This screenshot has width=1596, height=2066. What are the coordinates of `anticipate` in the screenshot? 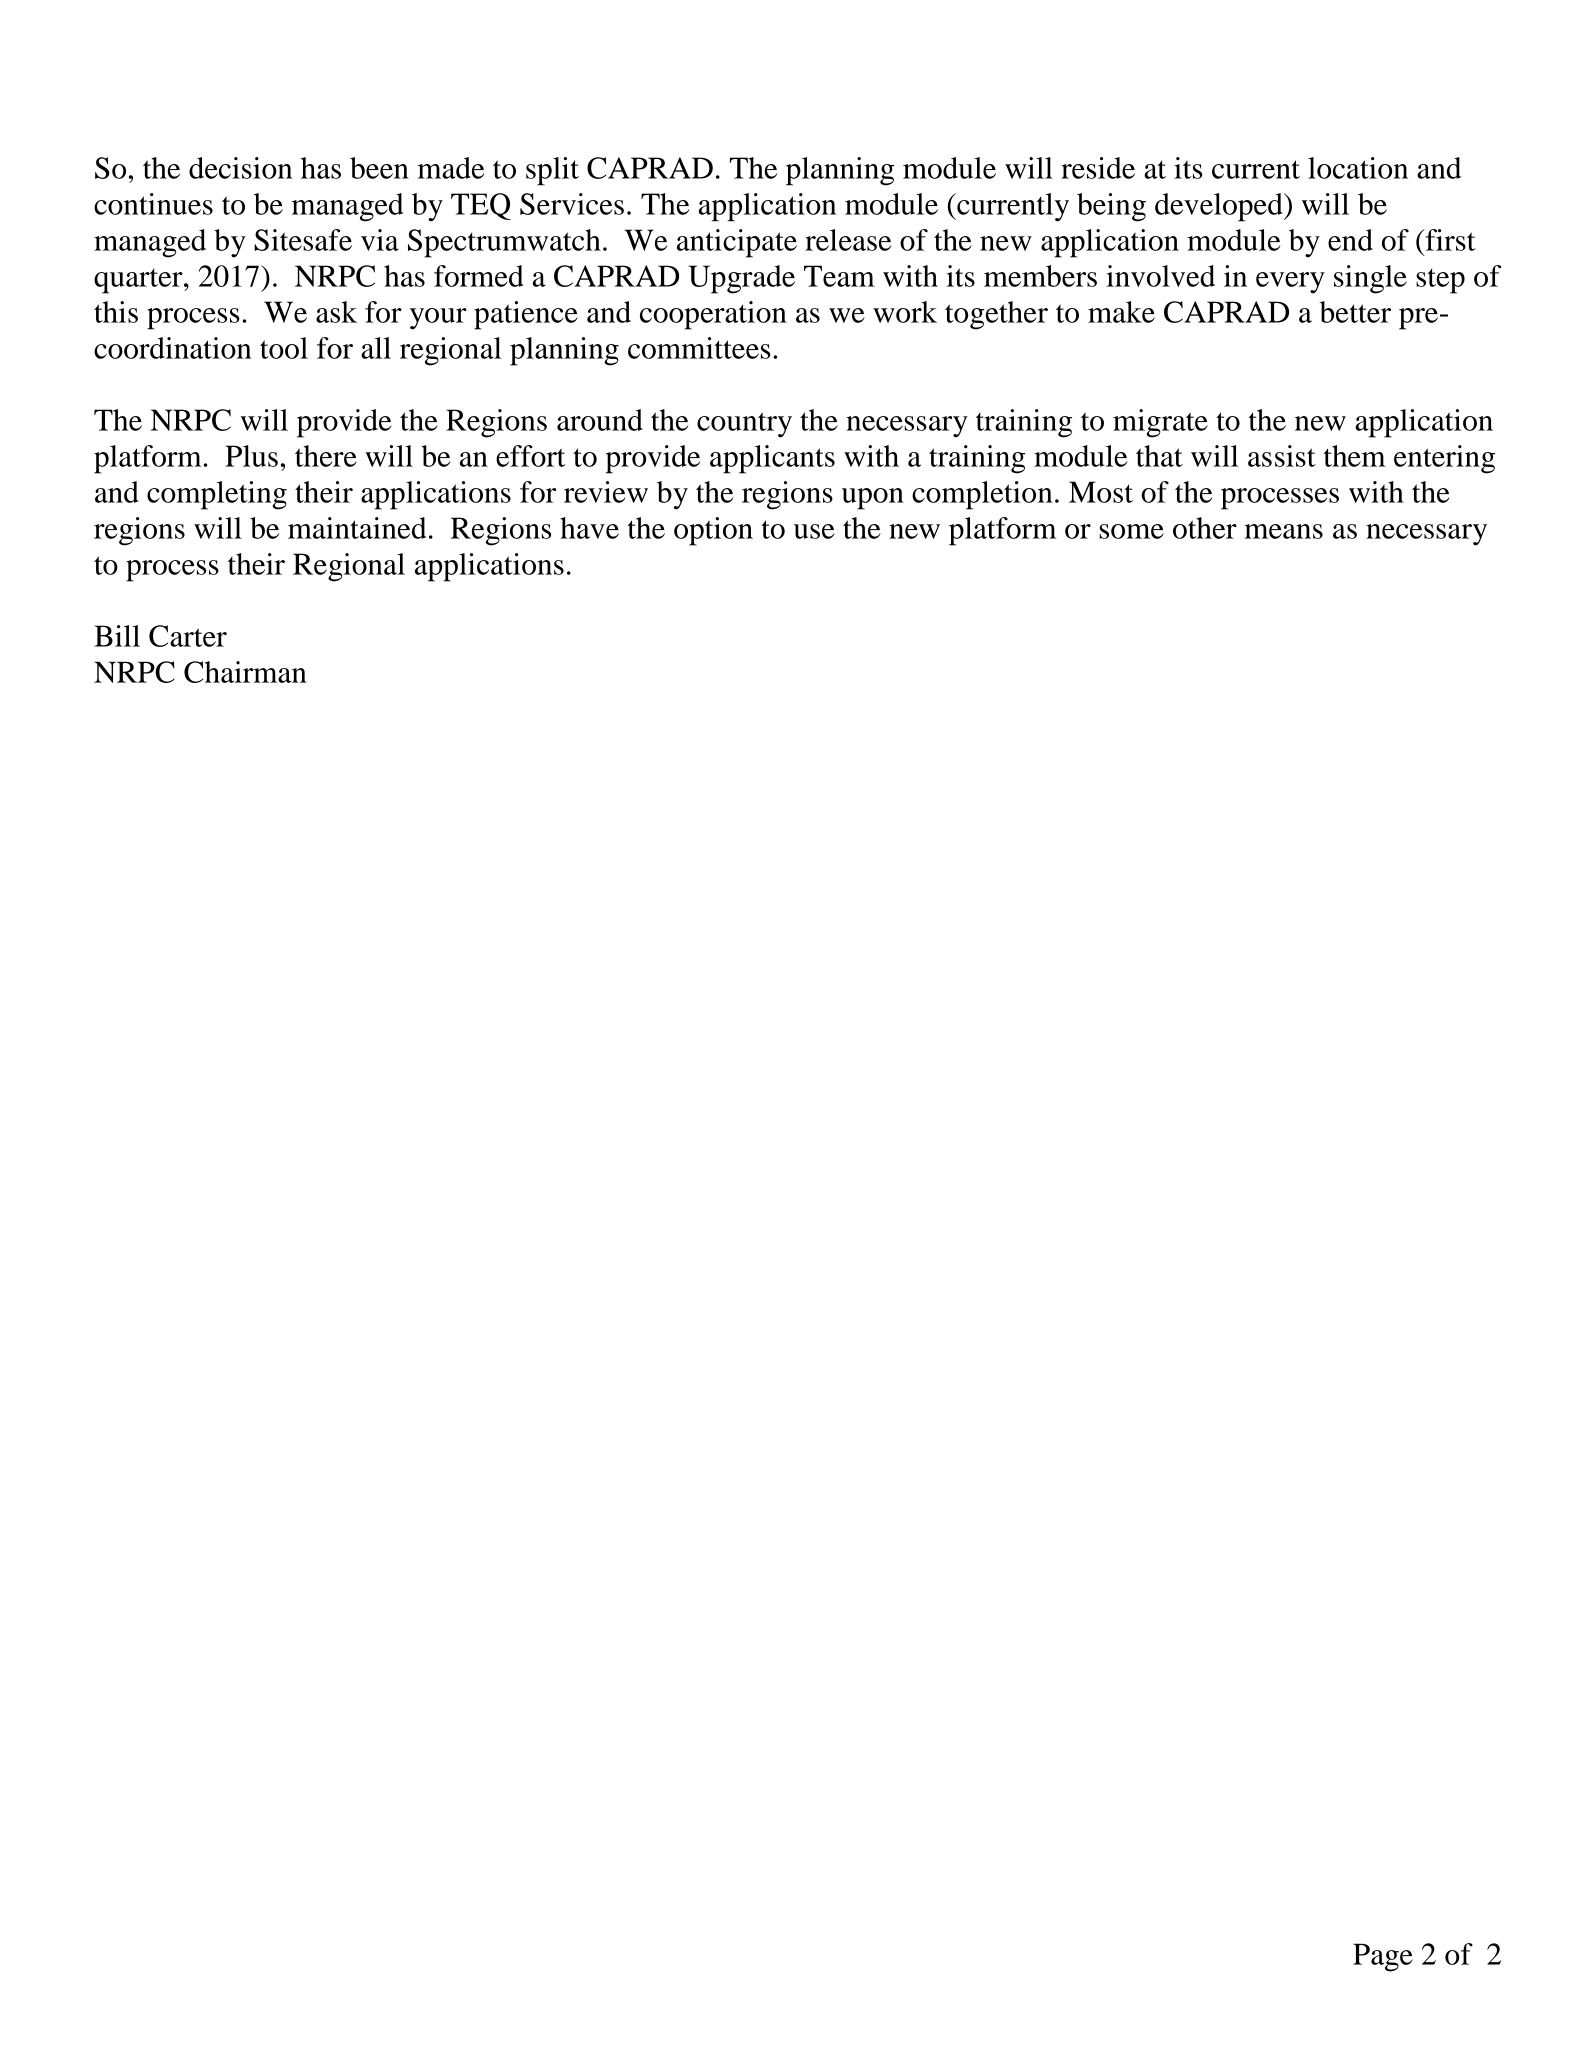 It's located at (737, 243).
